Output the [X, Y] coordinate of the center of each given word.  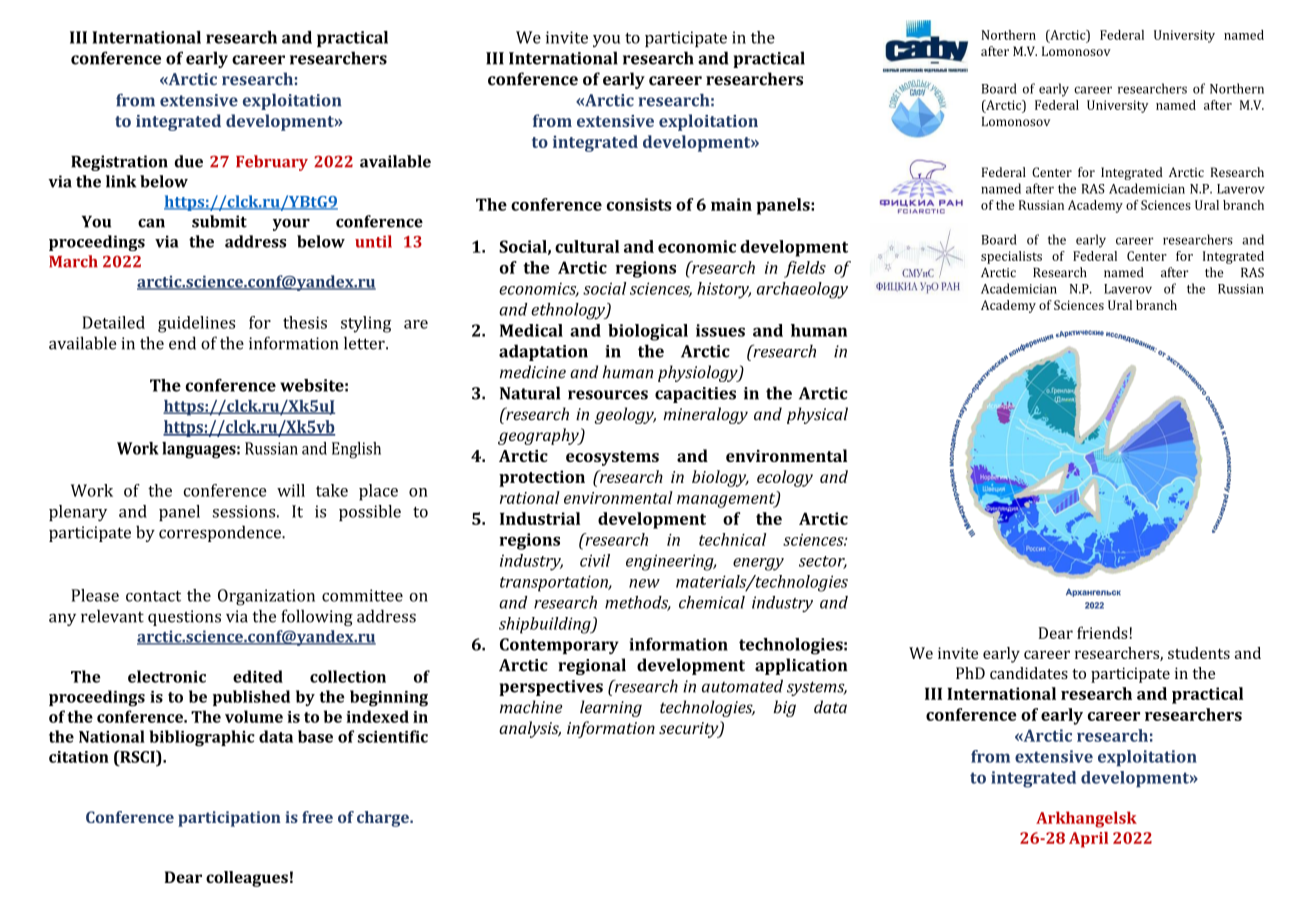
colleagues [247, 879]
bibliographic [202, 738]
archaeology [802, 290]
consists [639, 204]
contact [153, 596]
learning [611, 708]
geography [539, 436]
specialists [1011, 257]
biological [648, 332]
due [189, 161]
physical [817, 415]
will [291, 490]
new [644, 583]
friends [1102, 632]
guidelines [196, 324]
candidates [1029, 673]
